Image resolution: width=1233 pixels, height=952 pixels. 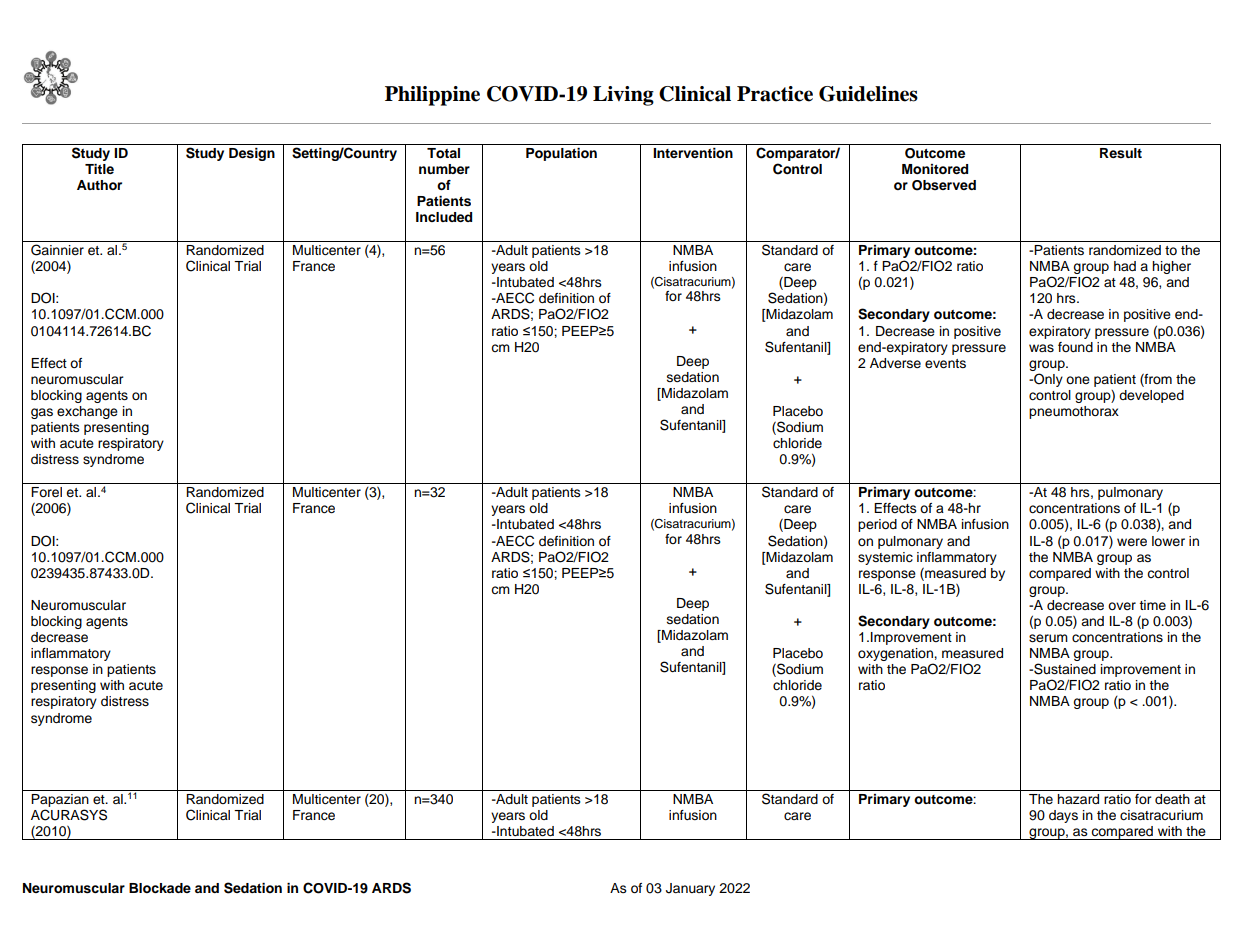 What do you see at coordinates (895, 363) in the image?
I see `Adverse` at bounding box center [895, 363].
